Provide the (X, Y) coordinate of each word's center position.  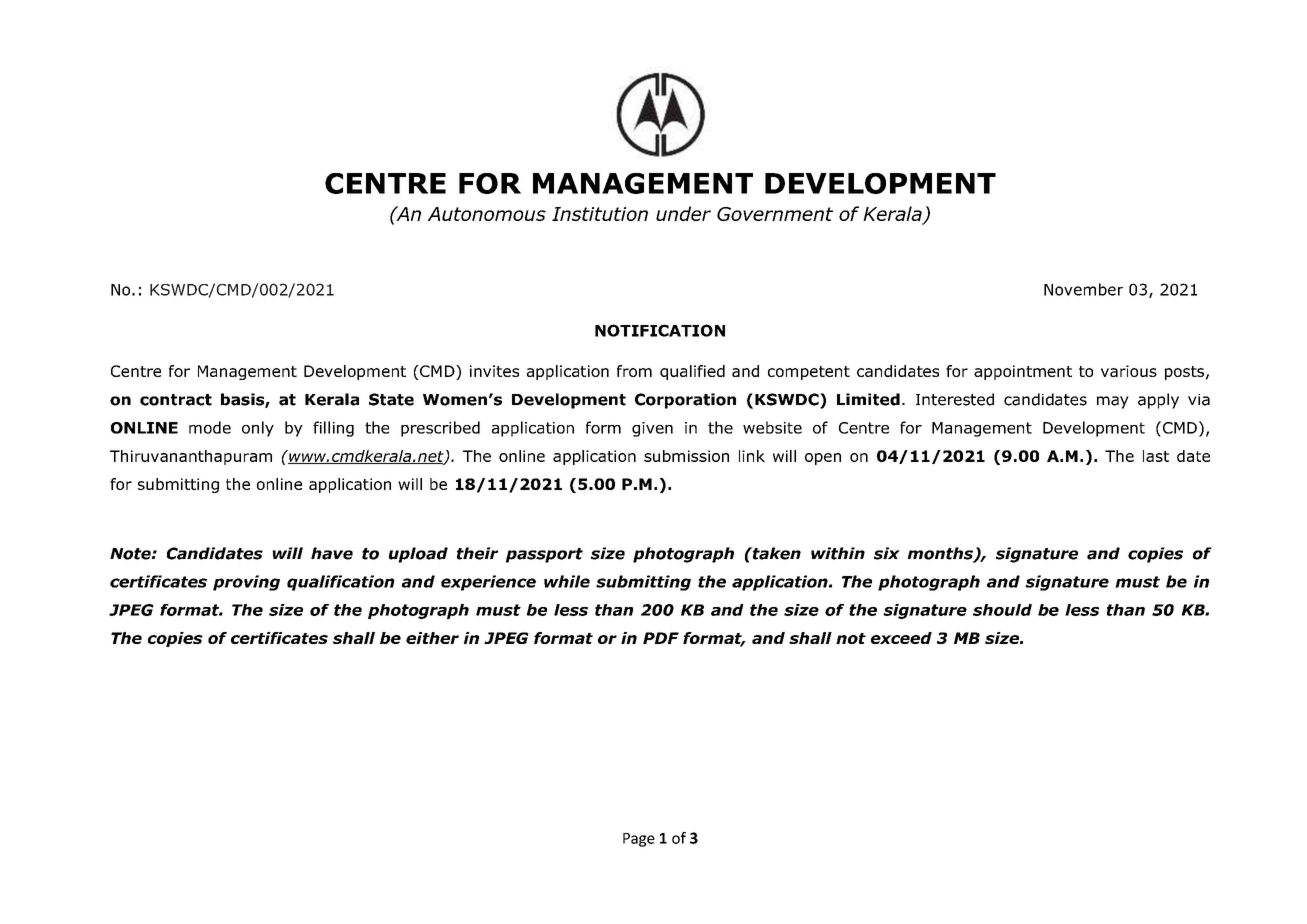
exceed (901, 638)
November (1083, 289)
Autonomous (487, 214)
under (683, 213)
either (432, 638)
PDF (661, 638)
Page (639, 840)
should (1002, 610)
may (1113, 402)
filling (333, 429)
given (652, 429)
